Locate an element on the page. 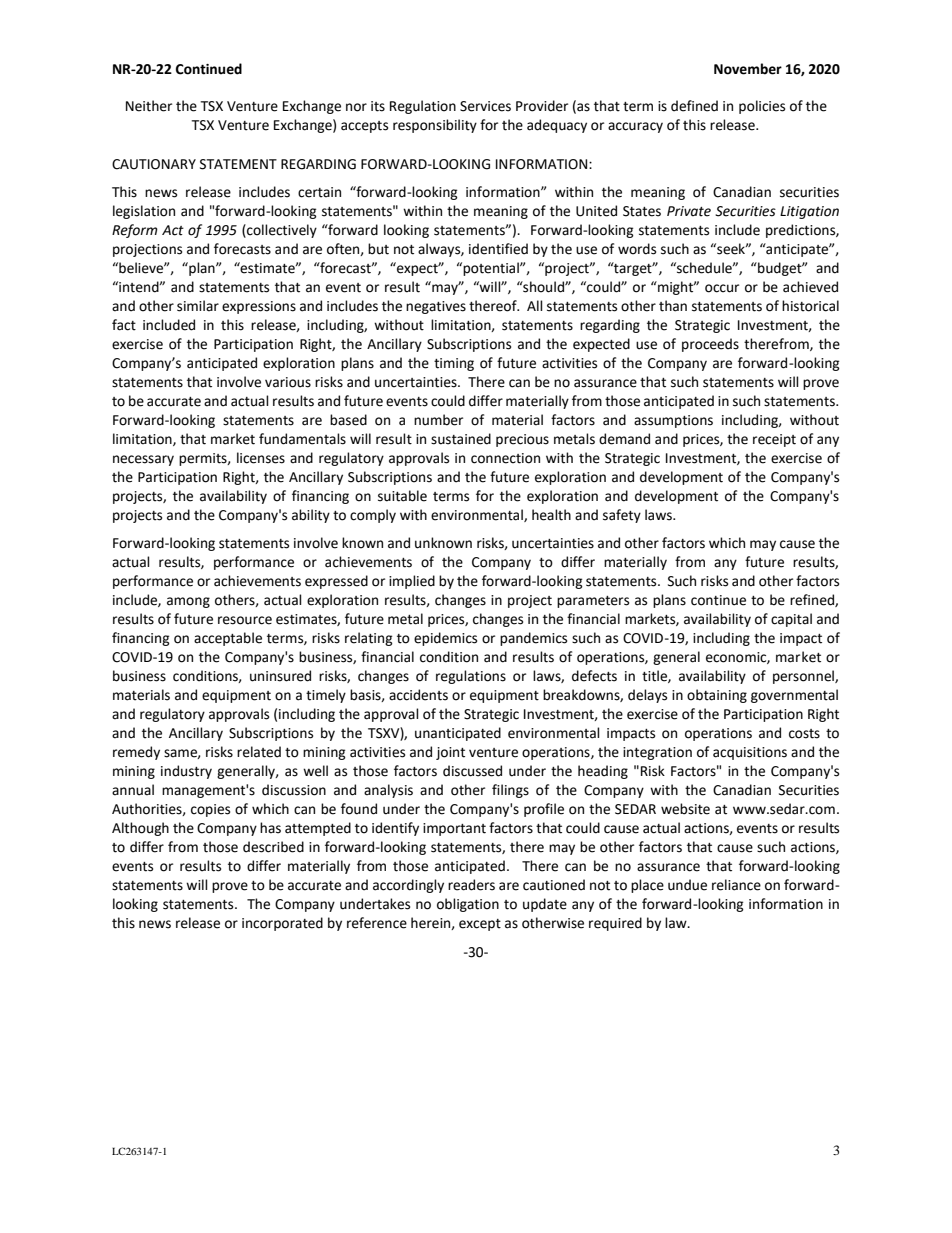 The image size is (952, 1233). proceeds is located at coordinates (710, 345).
